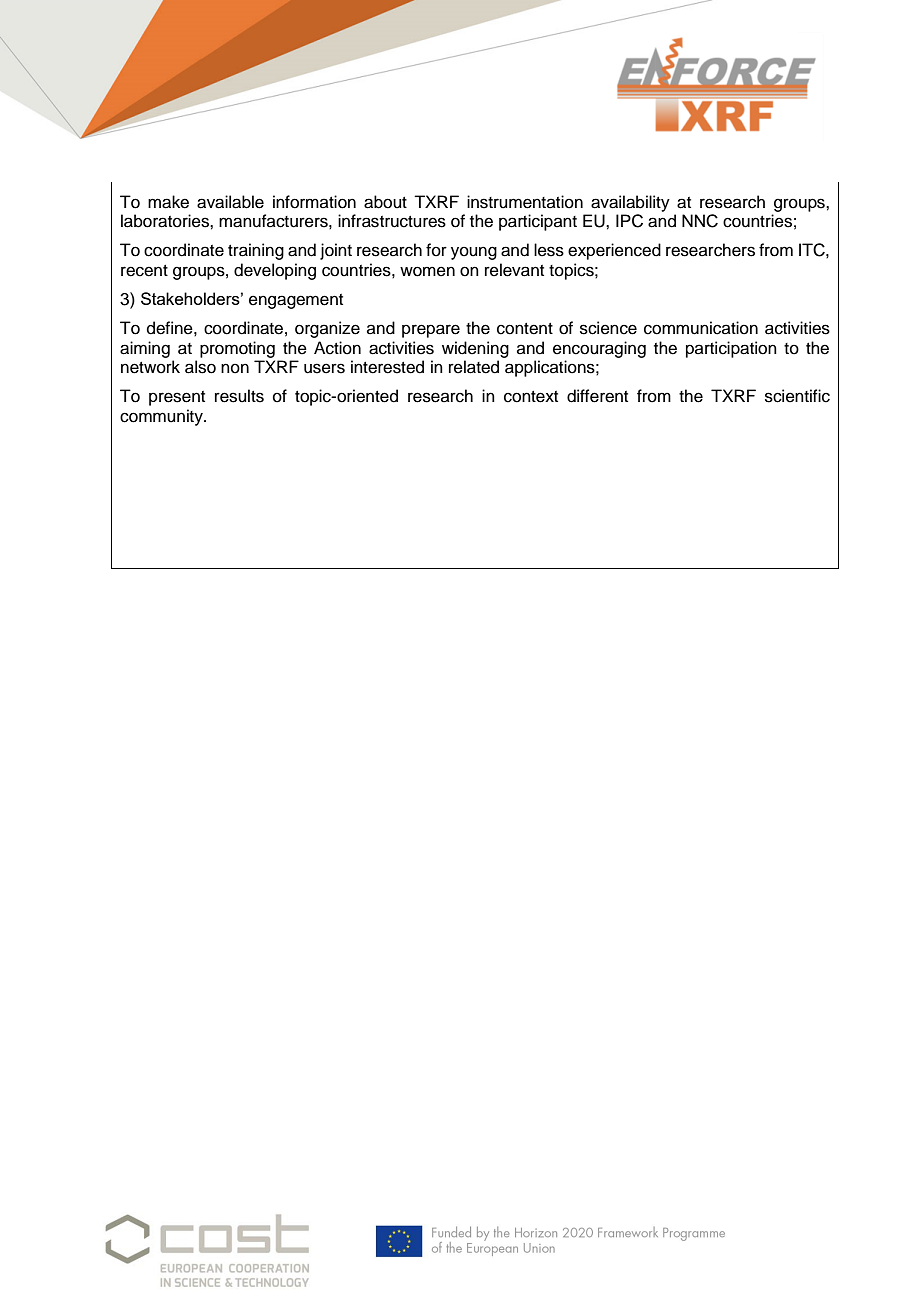  I want to click on engagement, so click(296, 301).
